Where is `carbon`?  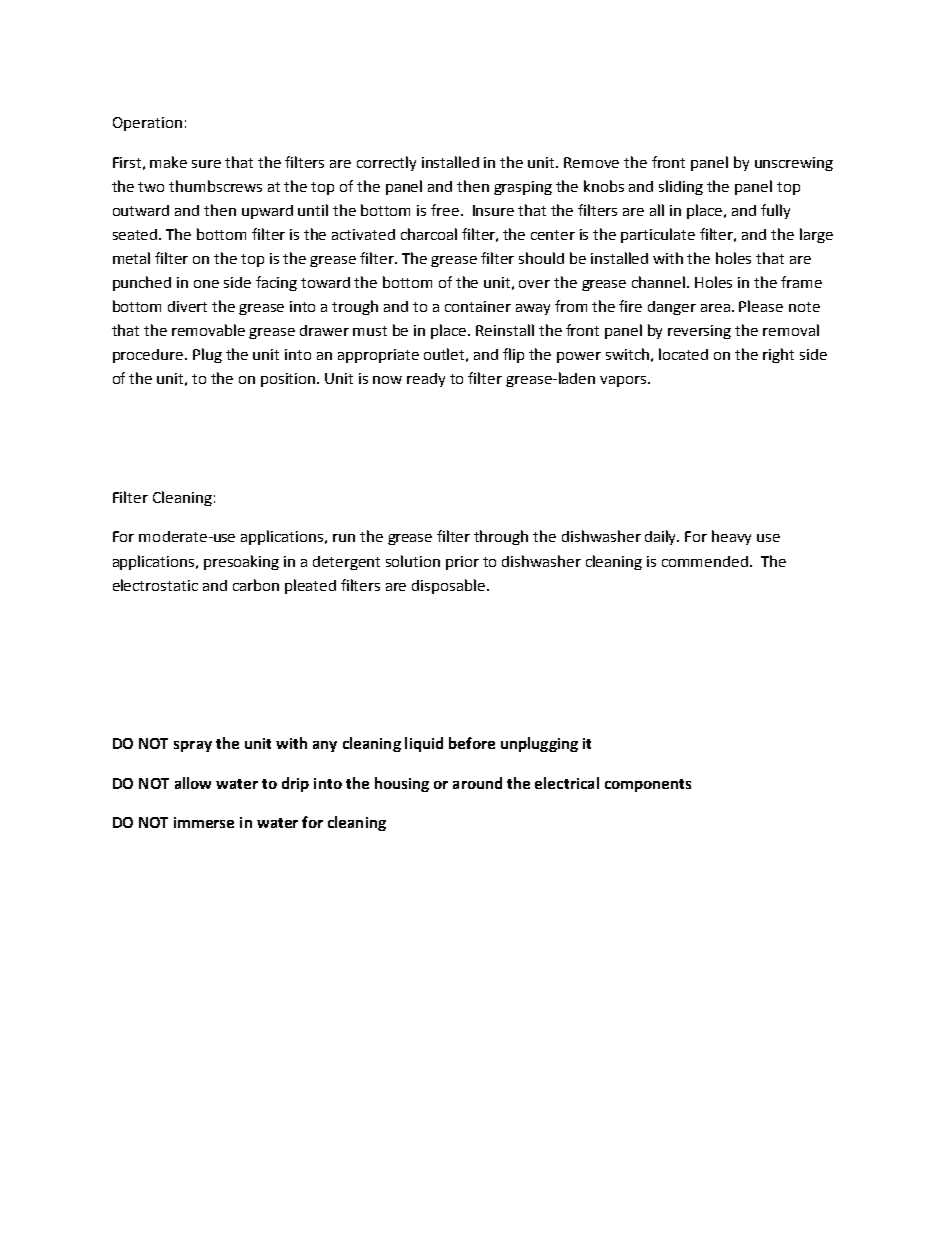 carbon is located at coordinates (256, 585).
